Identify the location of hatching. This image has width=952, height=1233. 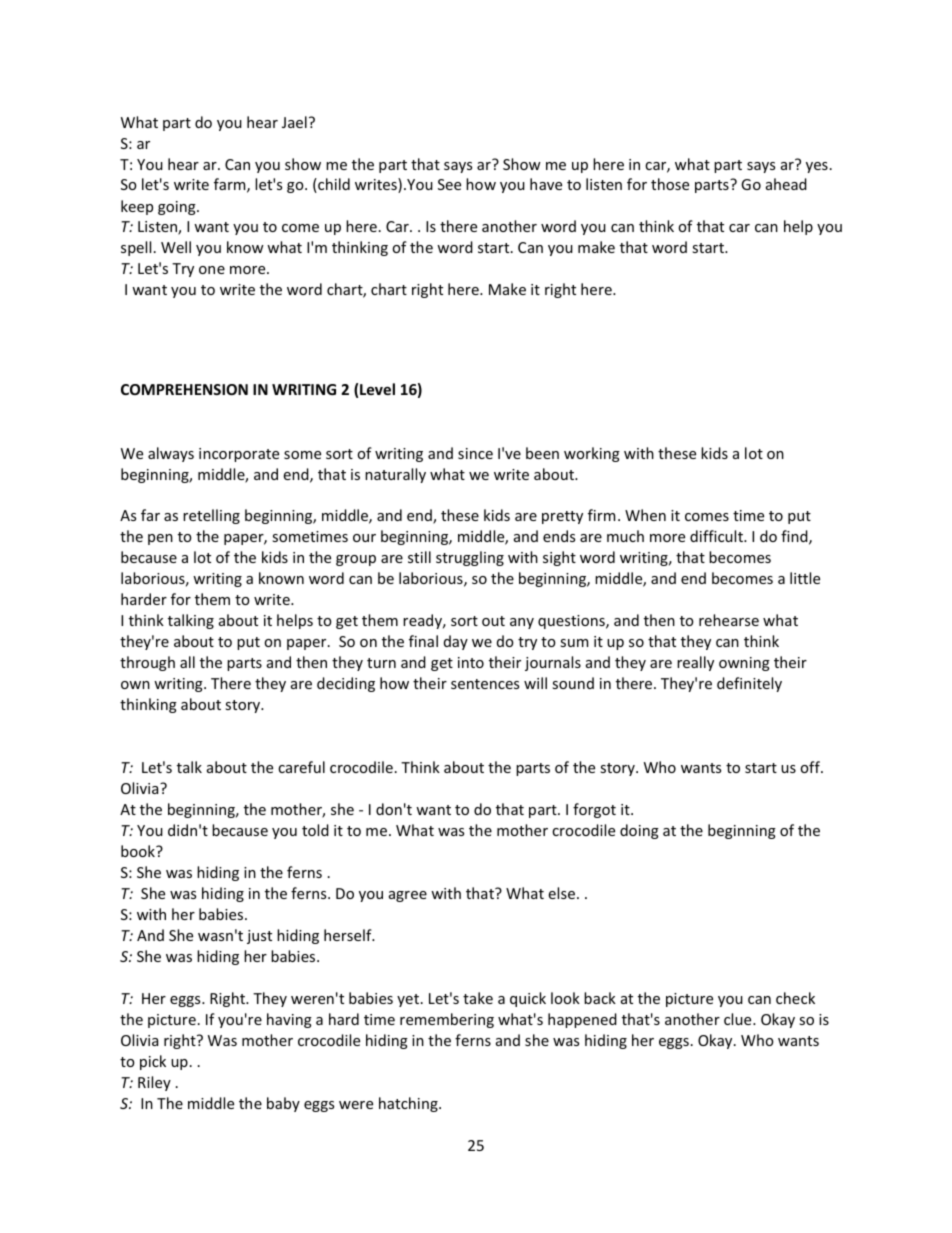
(409, 1104).
